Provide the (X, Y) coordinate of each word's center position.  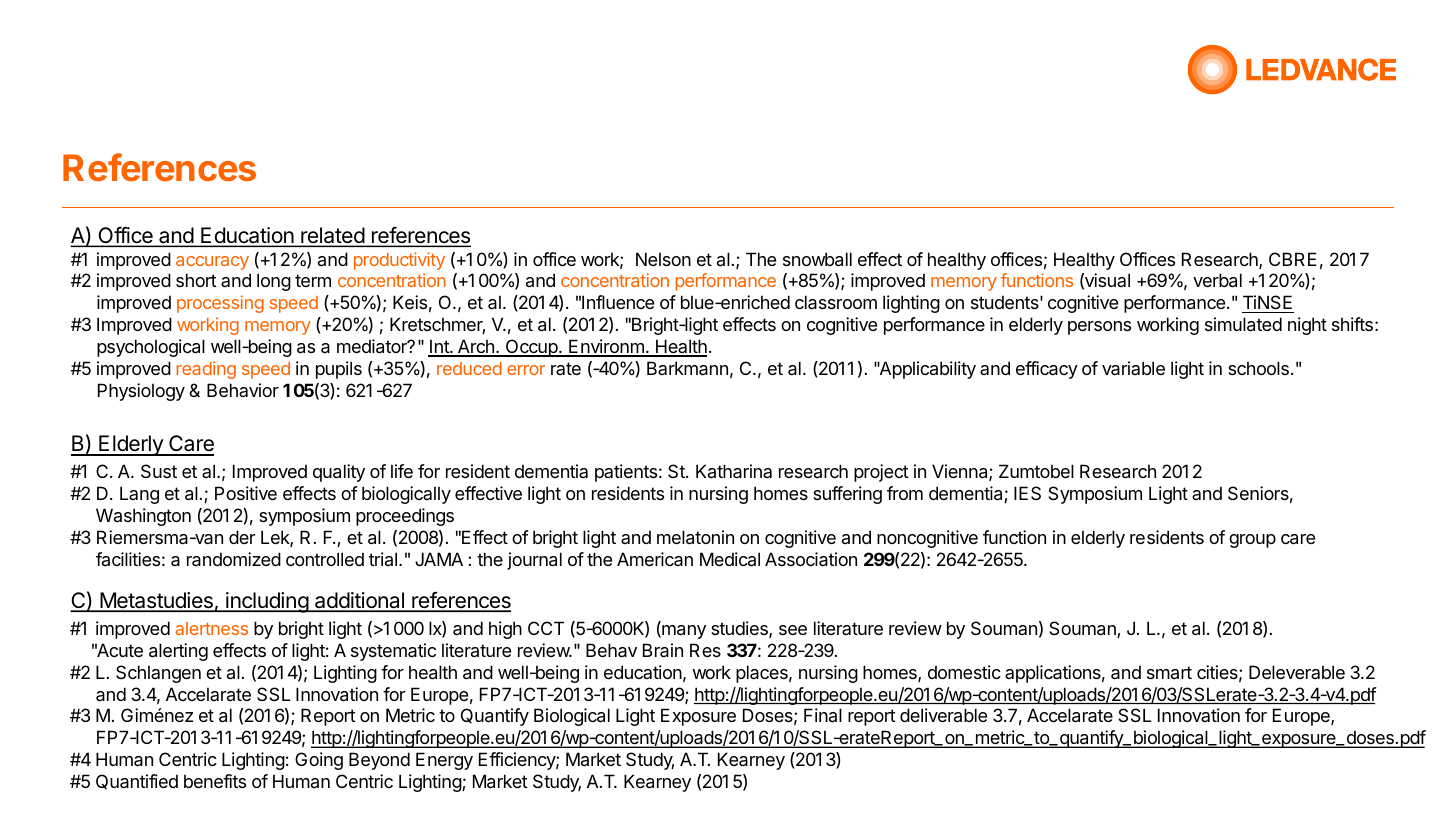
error (526, 370)
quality (339, 473)
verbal (1217, 280)
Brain (663, 650)
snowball (817, 259)
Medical (730, 559)
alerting (178, 652)
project (881, 473)
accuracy (212, 263)
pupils (339, 370)
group (1252, 541)
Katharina (734, 471)
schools (1258, 368)
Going (319, 761)
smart (1169, 672)
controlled (325, 559)
